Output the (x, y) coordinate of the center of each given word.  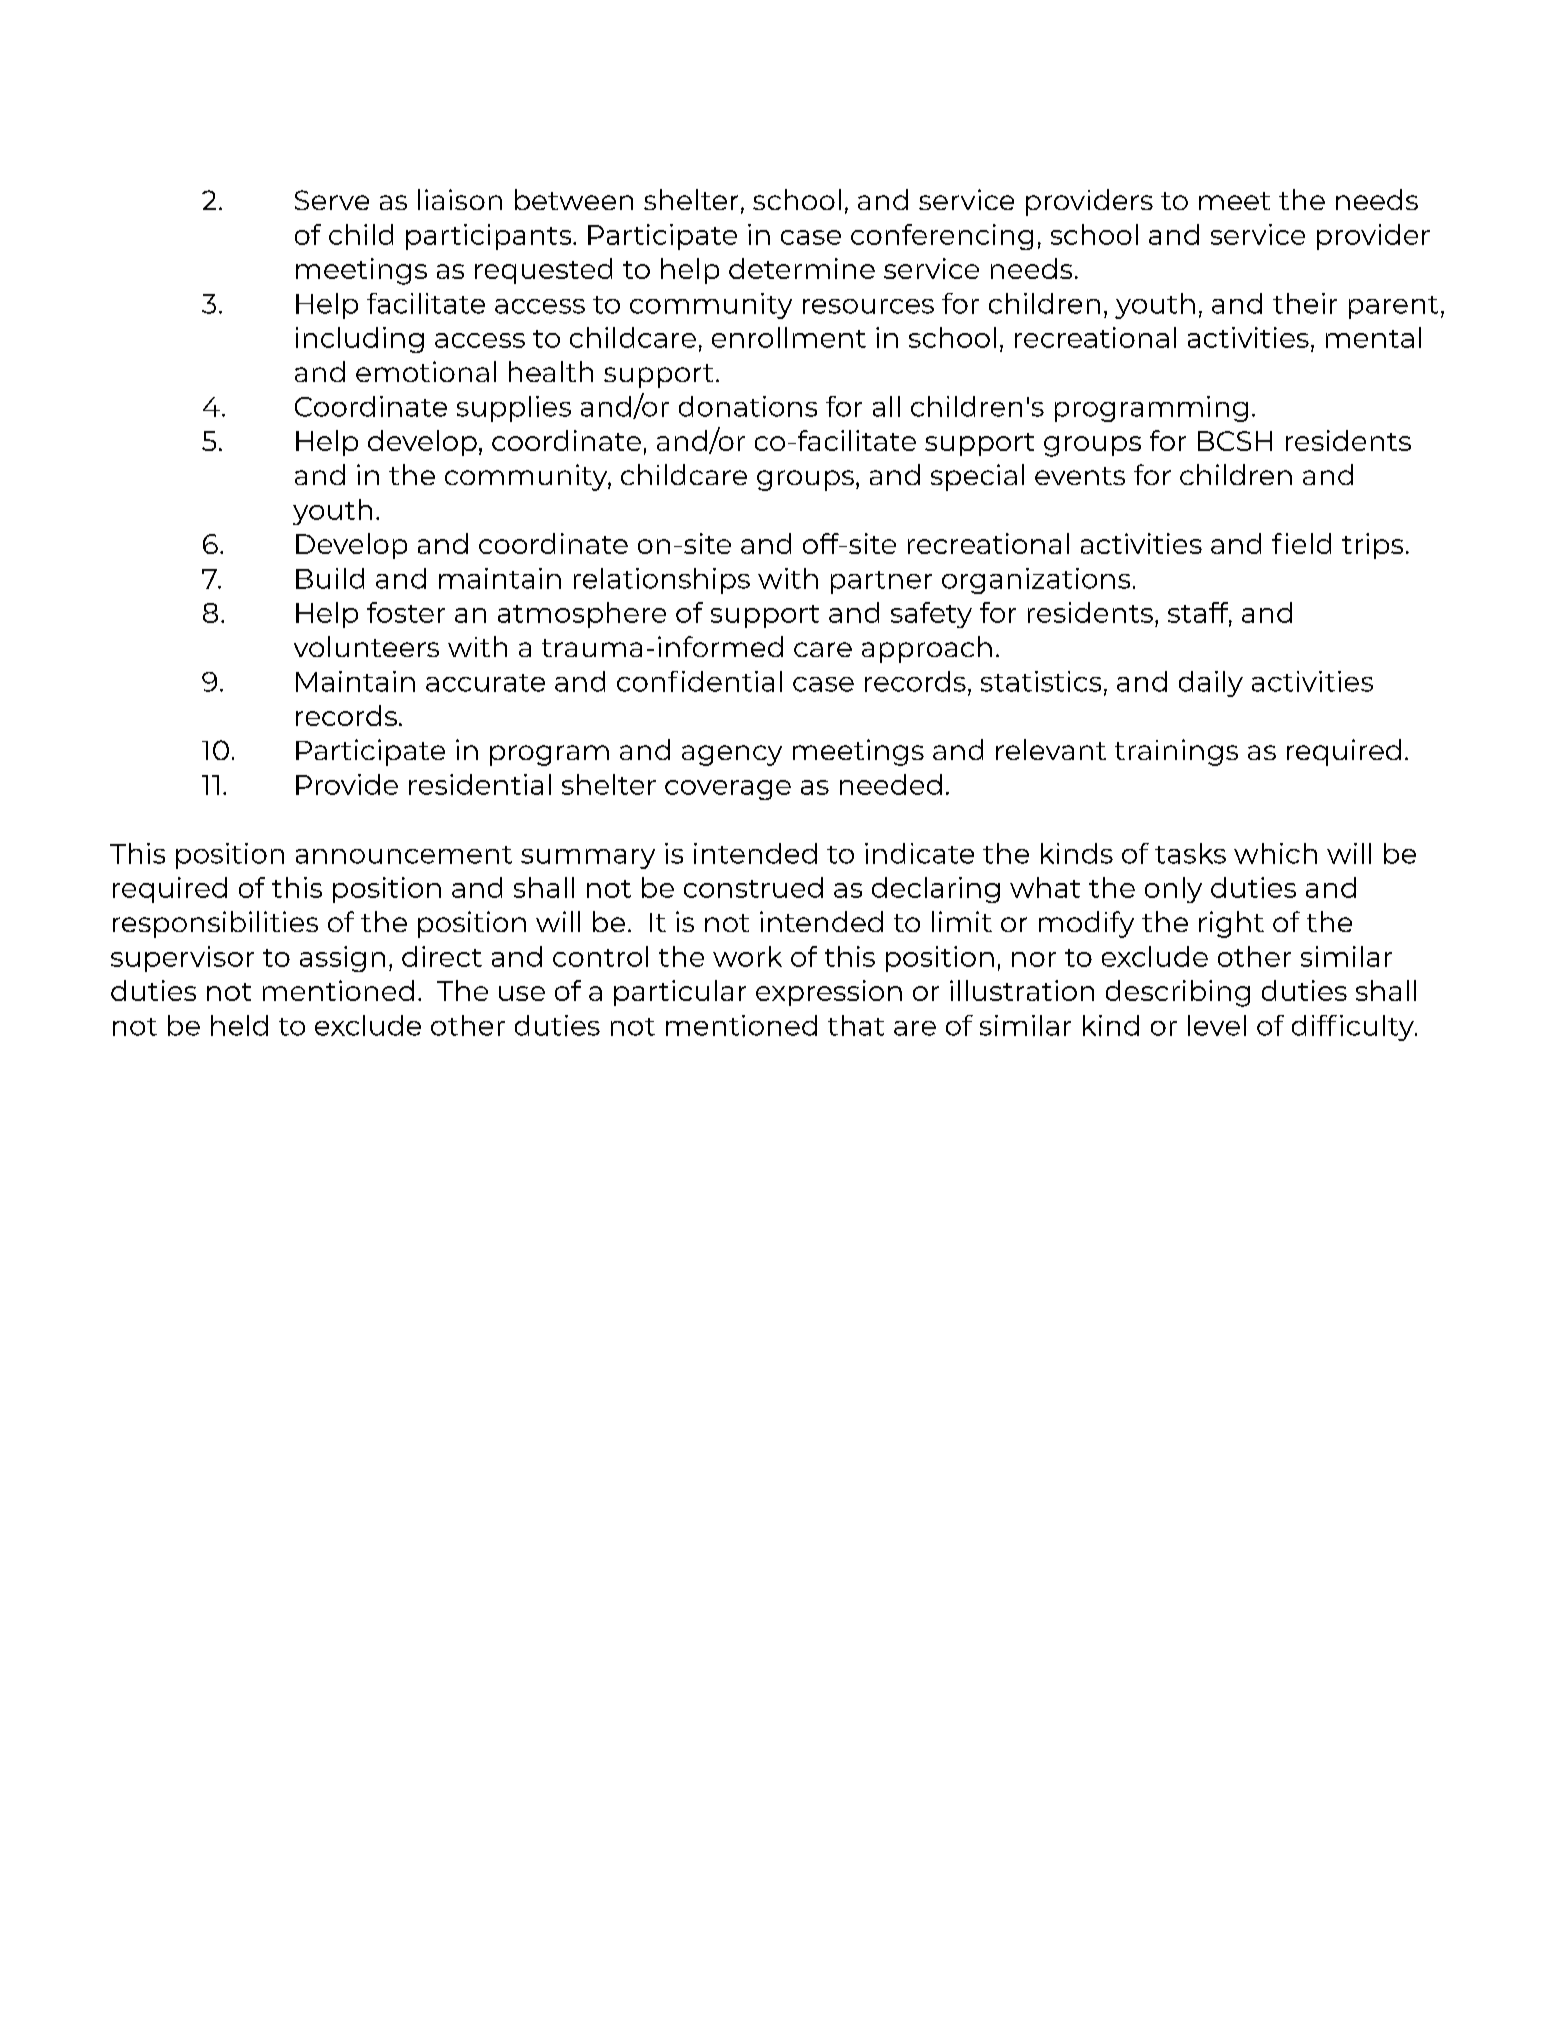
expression (829, 993)
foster (406, 612)
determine (802, 268)
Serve (332, 200)
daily (1211, 684)
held (239, 1025)
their (1305, 303)
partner (881, 582)
